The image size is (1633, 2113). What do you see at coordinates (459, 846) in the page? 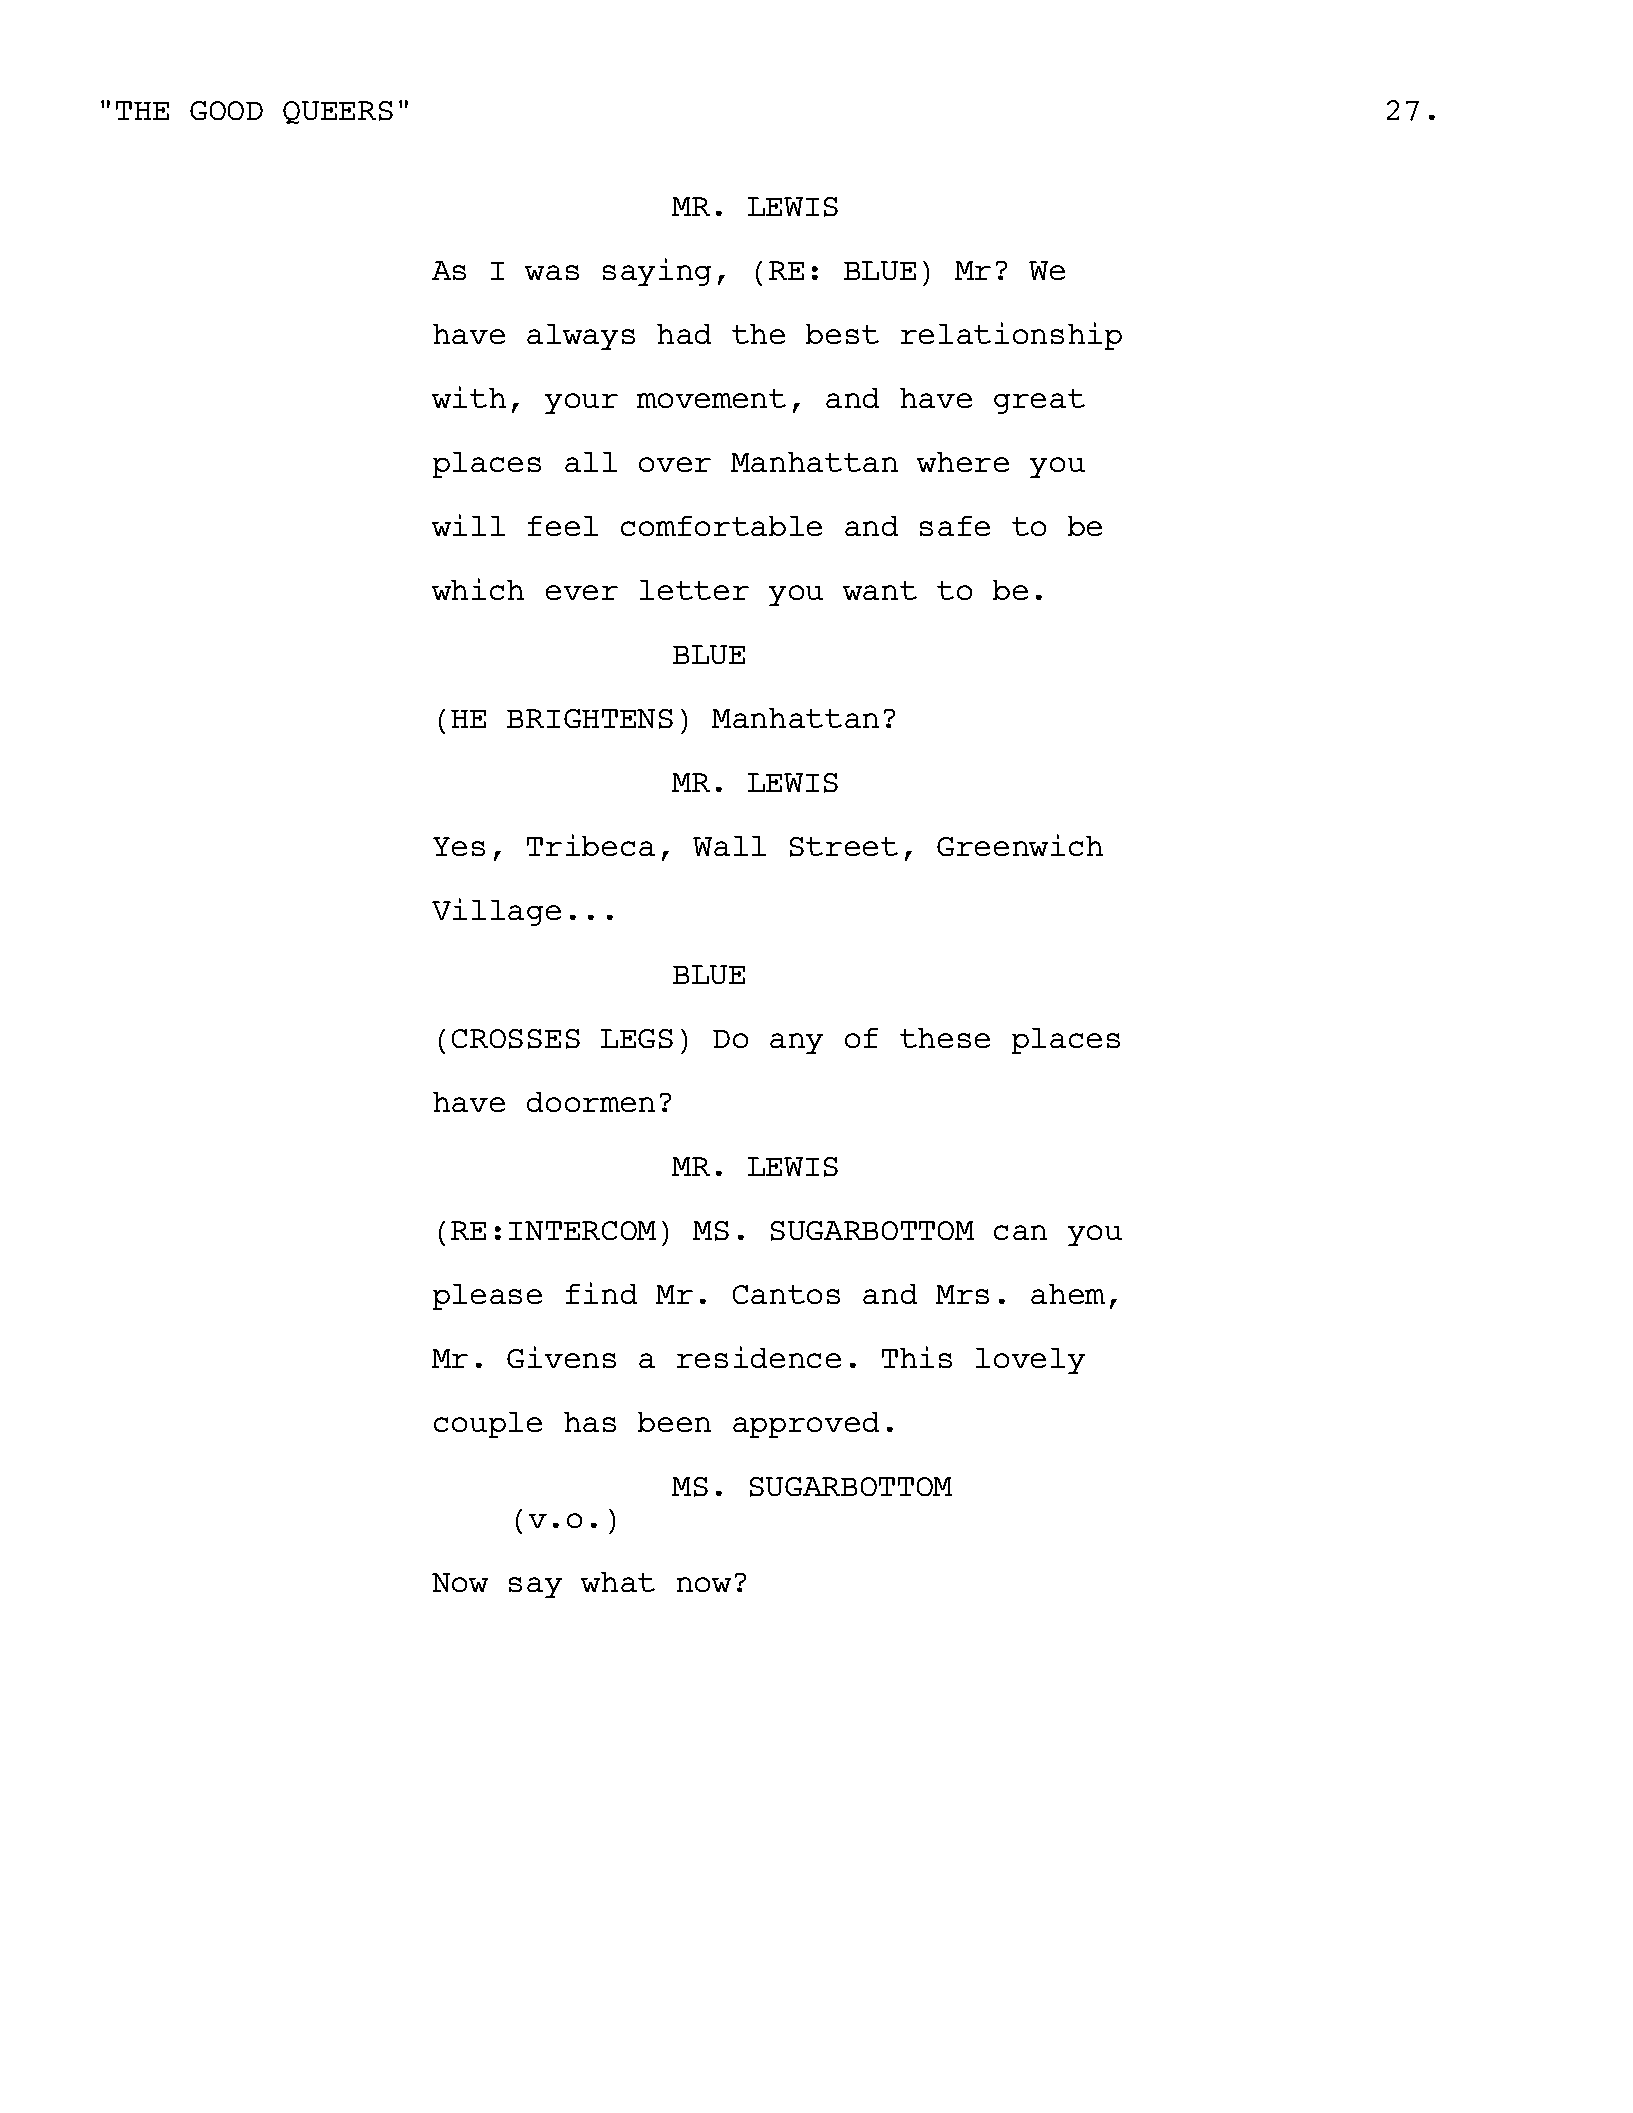
I see `Yes` at bounding box center [459, 846].
